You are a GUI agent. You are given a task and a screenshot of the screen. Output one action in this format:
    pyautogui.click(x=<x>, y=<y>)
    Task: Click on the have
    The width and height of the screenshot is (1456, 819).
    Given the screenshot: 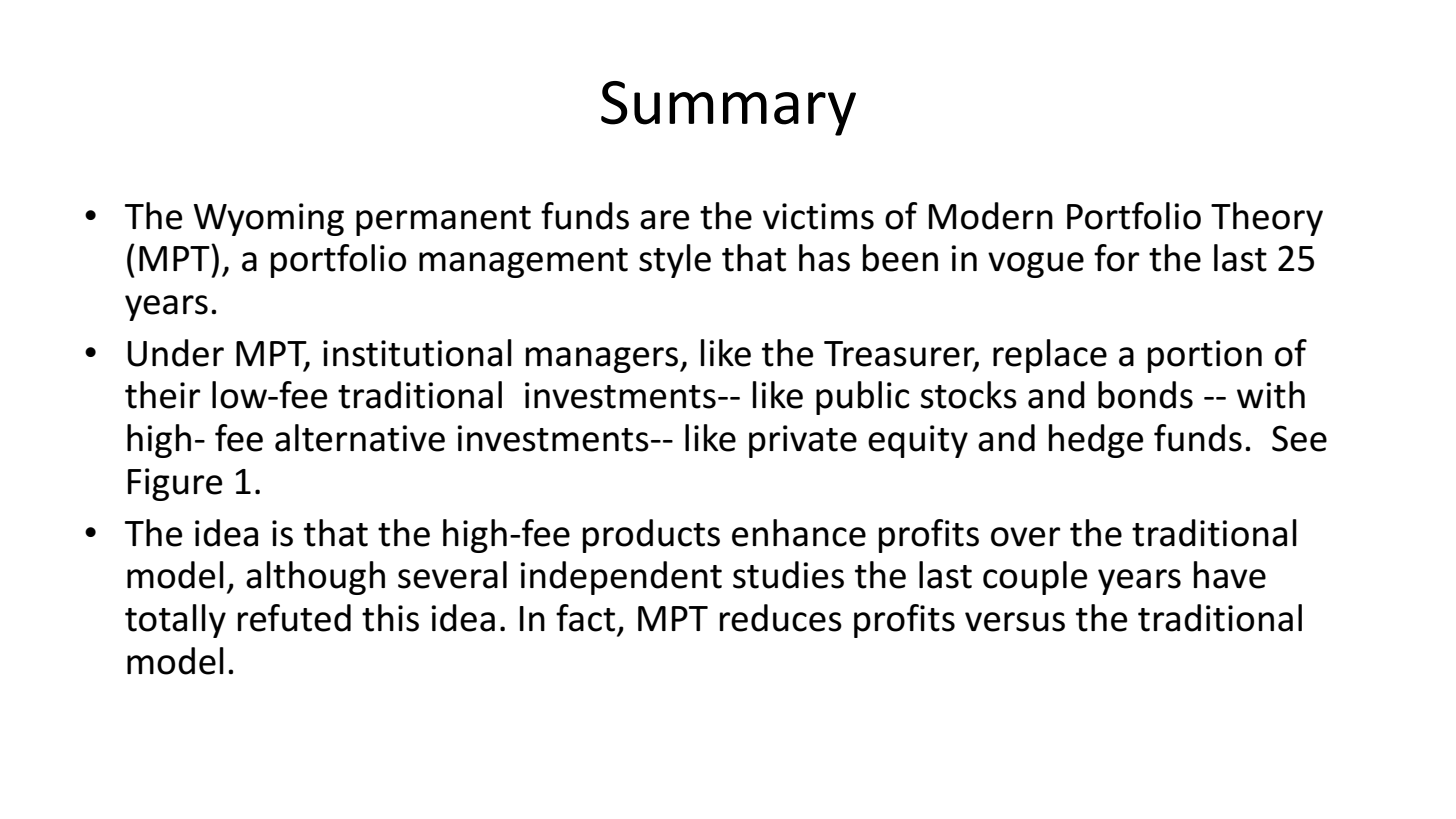 What is the action you would take?
    pyautogui.click(x=1230, y=575)
